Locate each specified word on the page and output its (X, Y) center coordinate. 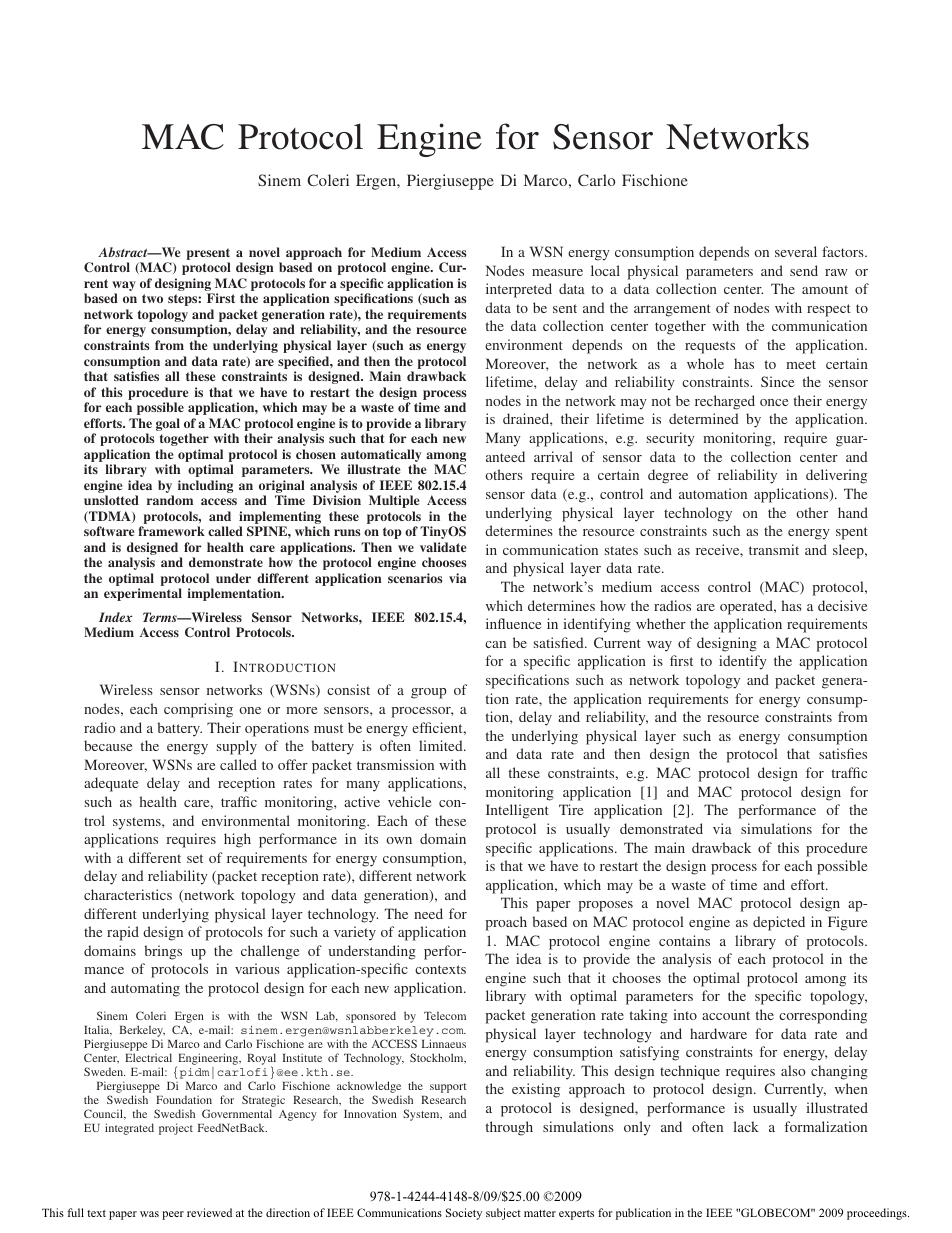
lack (746, 1126)
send (804, 270)
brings (163, 952)
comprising (198, 710)
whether (661, 623)
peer (173, 1215)
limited (442, 745)
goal (168, 424)
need (428, 913)
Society (464, 1214)
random (170, 500)
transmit (774, 549)
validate (443, 547)
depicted (779, 923)
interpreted (519, 290)
